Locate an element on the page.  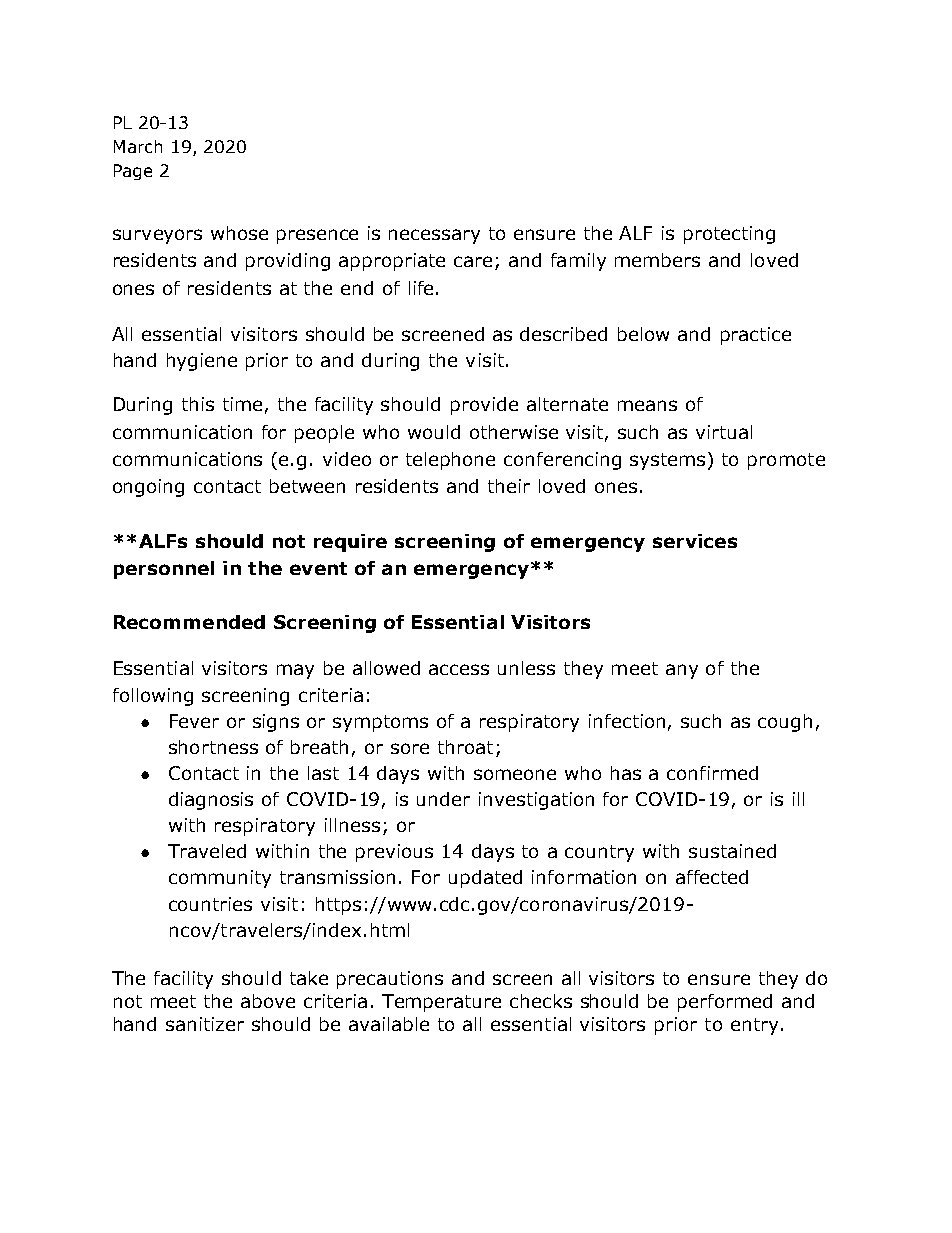
sanitizer is located at coordinates (205, 1024).
